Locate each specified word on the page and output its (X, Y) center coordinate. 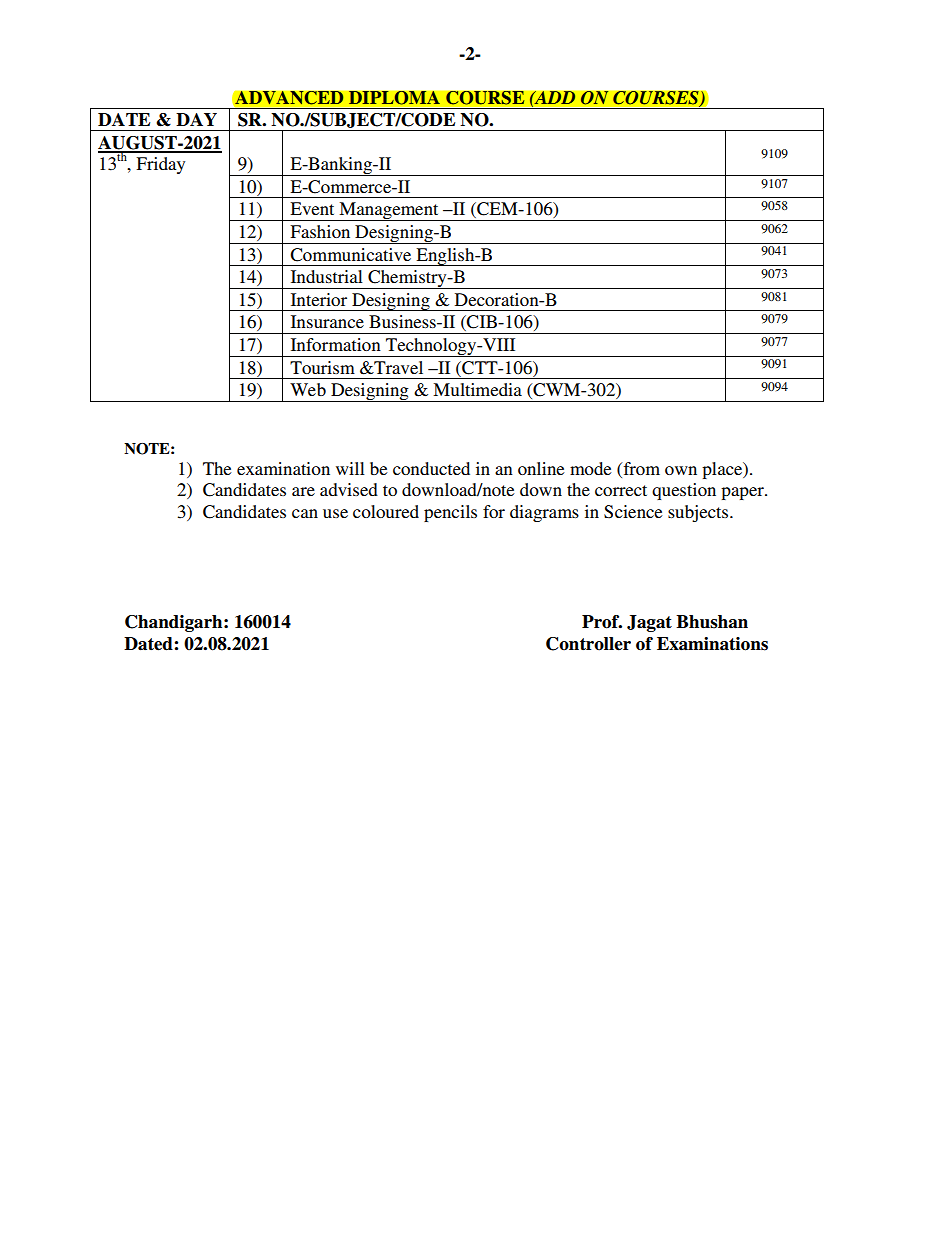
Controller (588, 644)
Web (308, 389)
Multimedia (477, 389)
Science (633, 512)
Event (312, 208)
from (640, 468)
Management (389, 211)
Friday (160, 165)
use (335, 513)
